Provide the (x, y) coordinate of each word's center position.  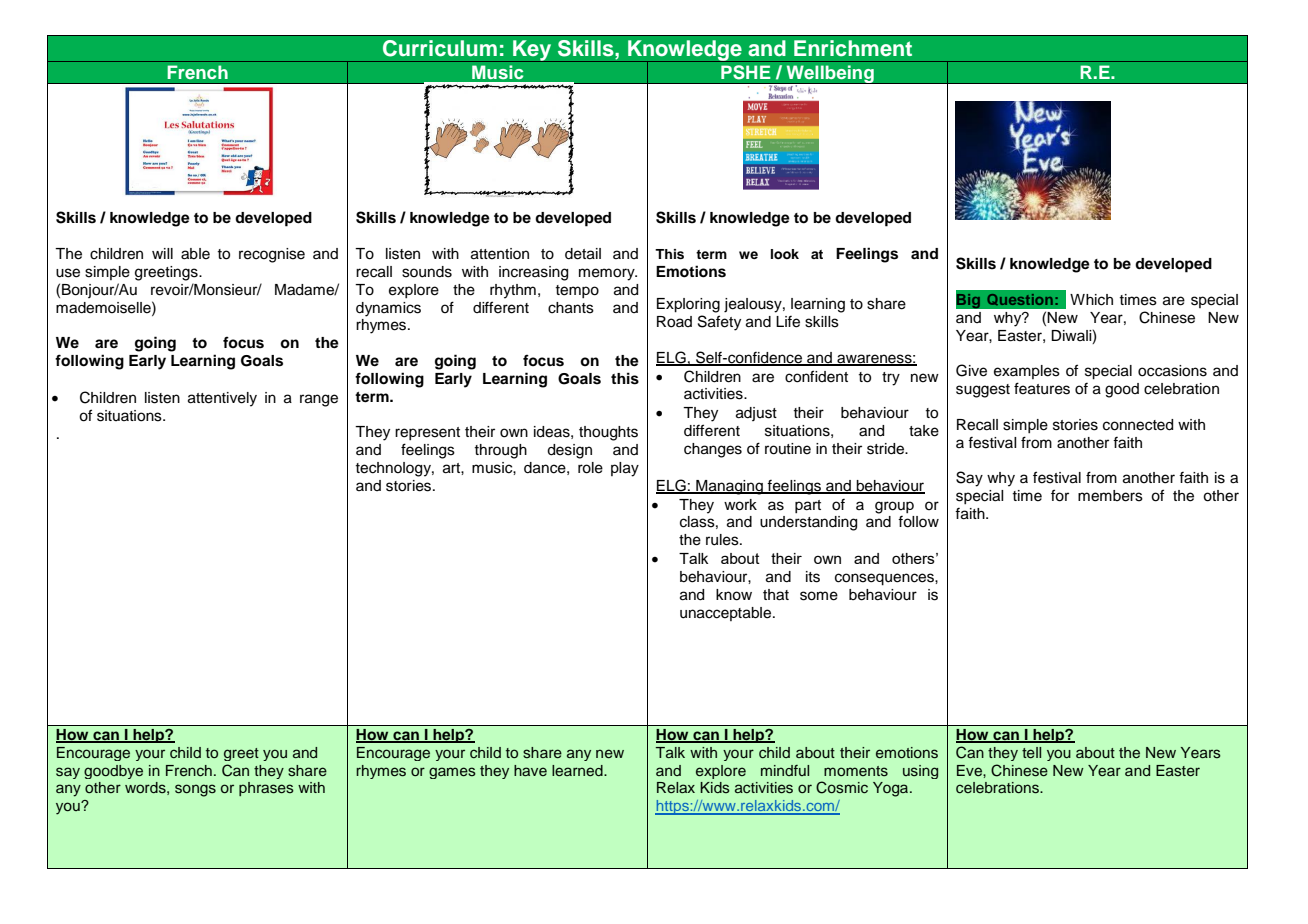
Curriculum (440, 48)
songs (195, 790)
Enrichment (853, 48)
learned (578, 770)
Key (532, 51)
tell (1031, 752)
